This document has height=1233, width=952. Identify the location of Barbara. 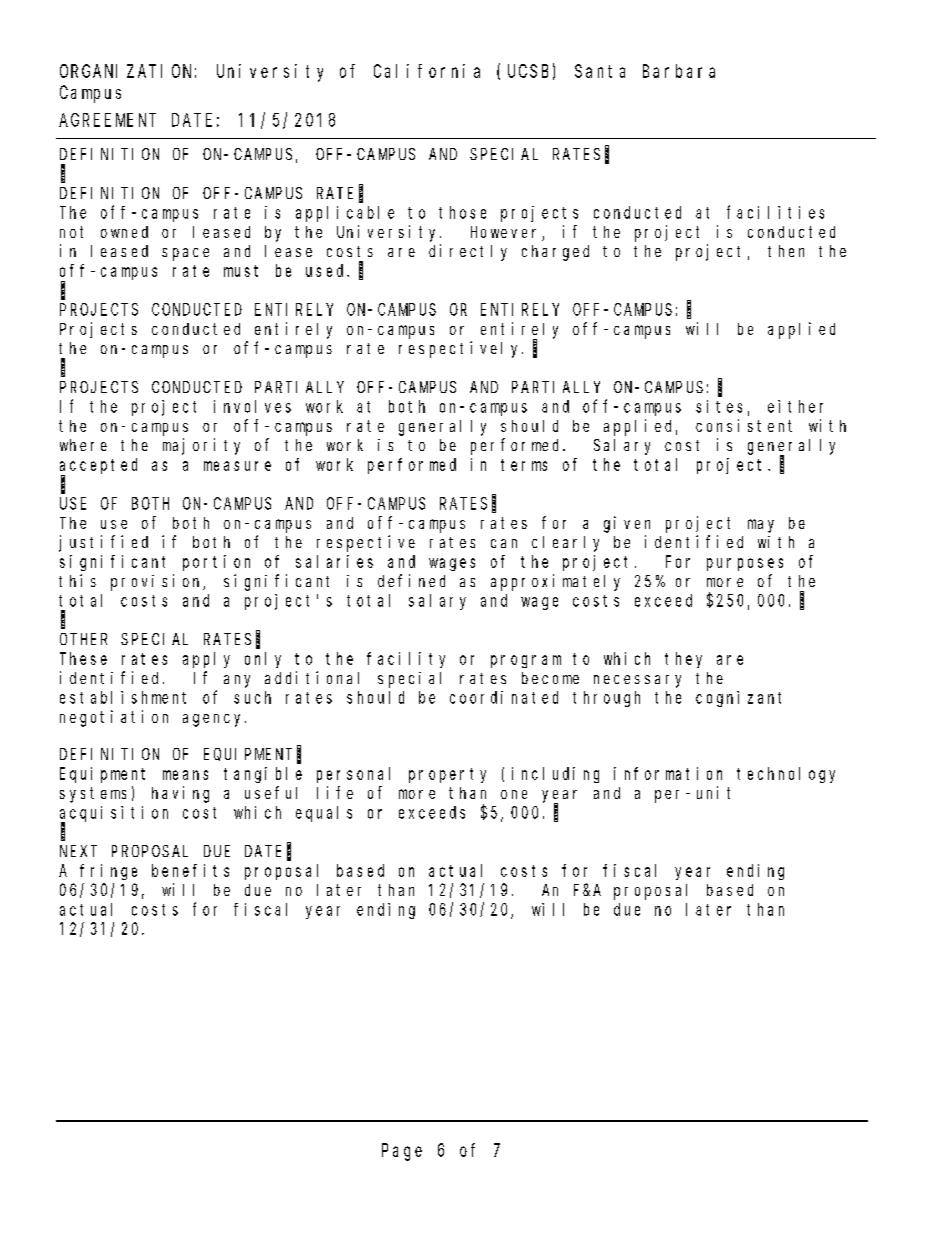
(679, 71).
